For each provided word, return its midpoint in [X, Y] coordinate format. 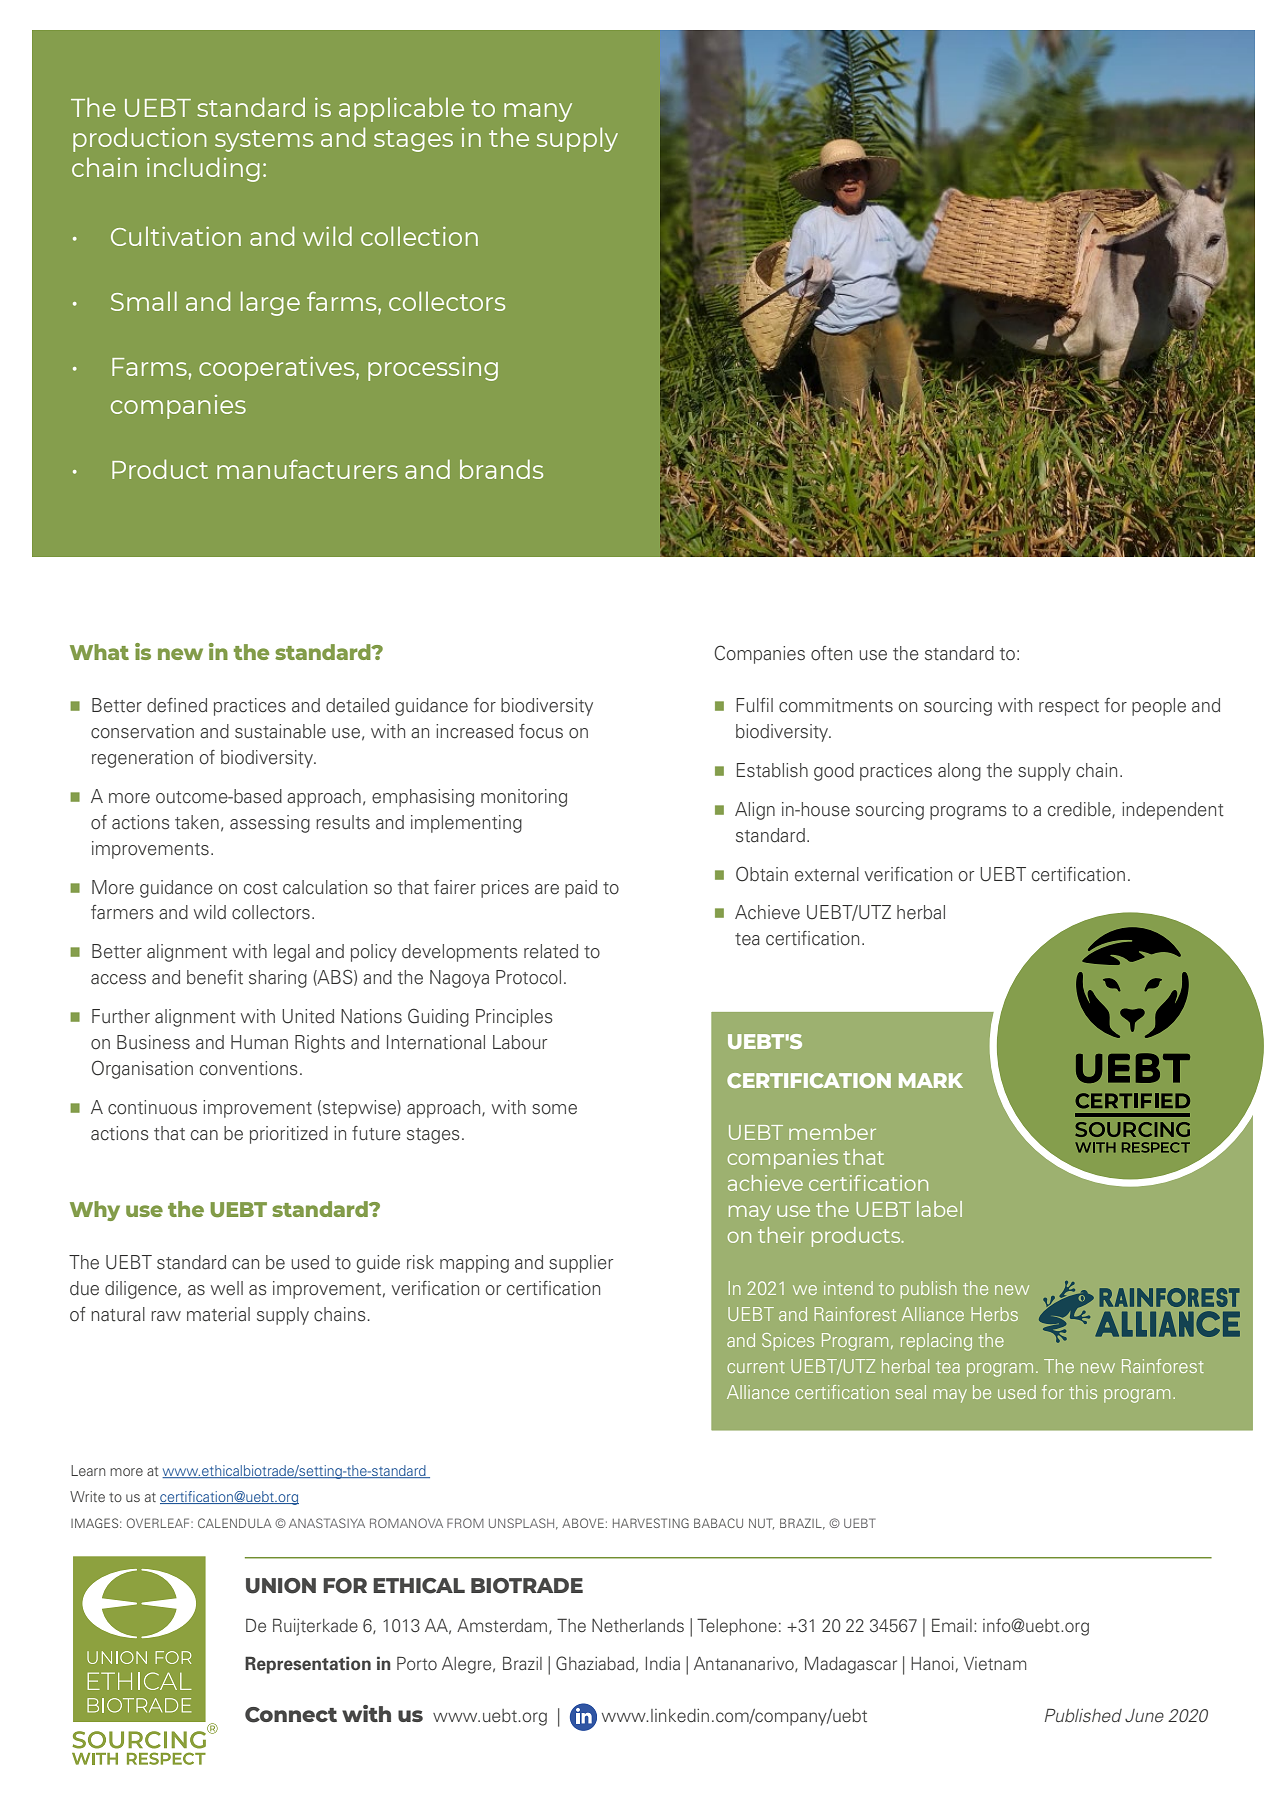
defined [177, 705]
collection [419, 236]
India [663, 1663]
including [203, 169]
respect [1069, 708]
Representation [308, 1665]
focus [541, 731]
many [538, 112]
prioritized [289, 1135]
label [939, 1209]
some [554, 1109]
